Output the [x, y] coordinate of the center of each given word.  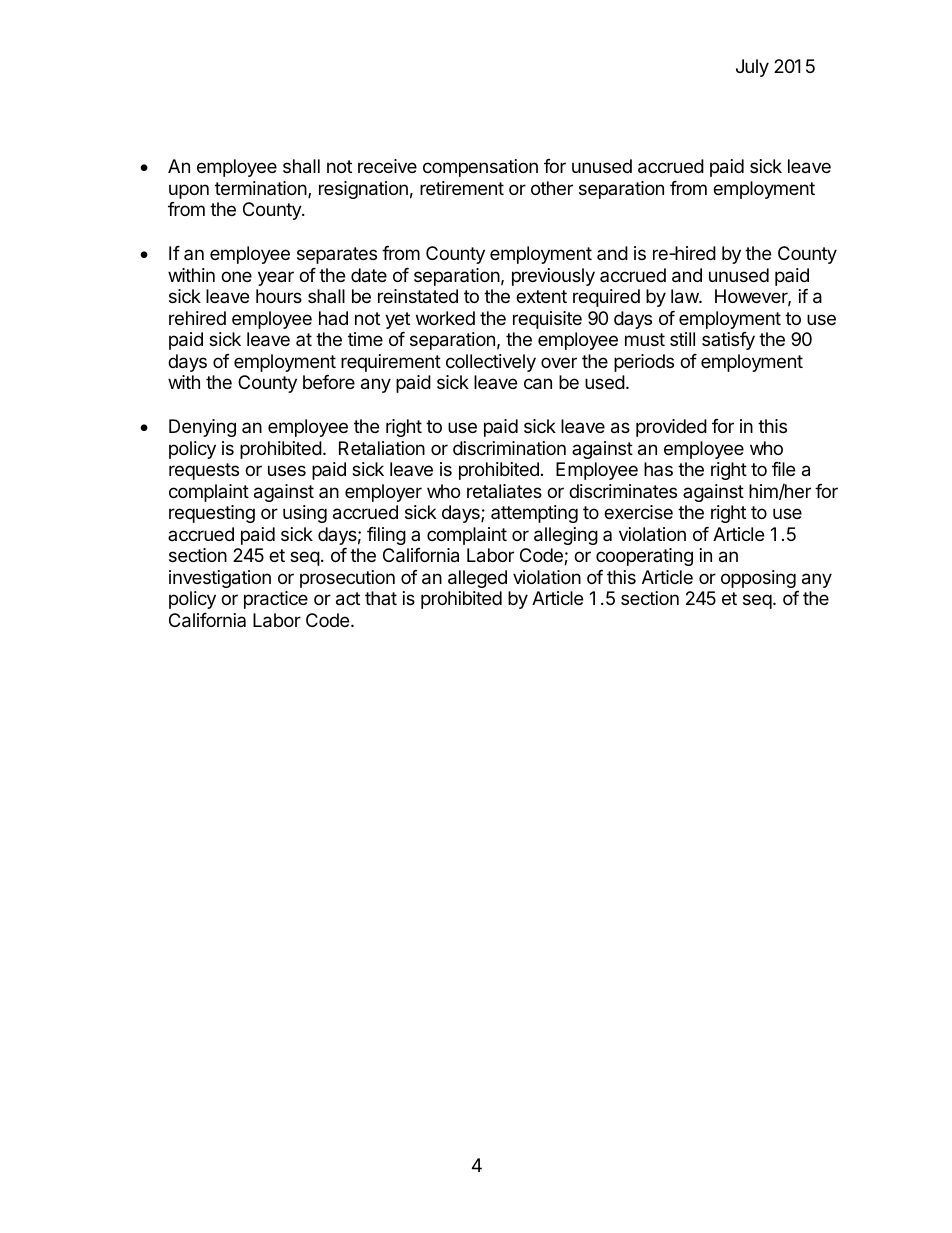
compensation [480, 168]
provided [671, 428]
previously [553, 277]
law [685, 296]
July [752, 68]
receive [387, 166]
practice [276, 600]
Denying [202, 428]
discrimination [509, 448]
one [236, 276]
